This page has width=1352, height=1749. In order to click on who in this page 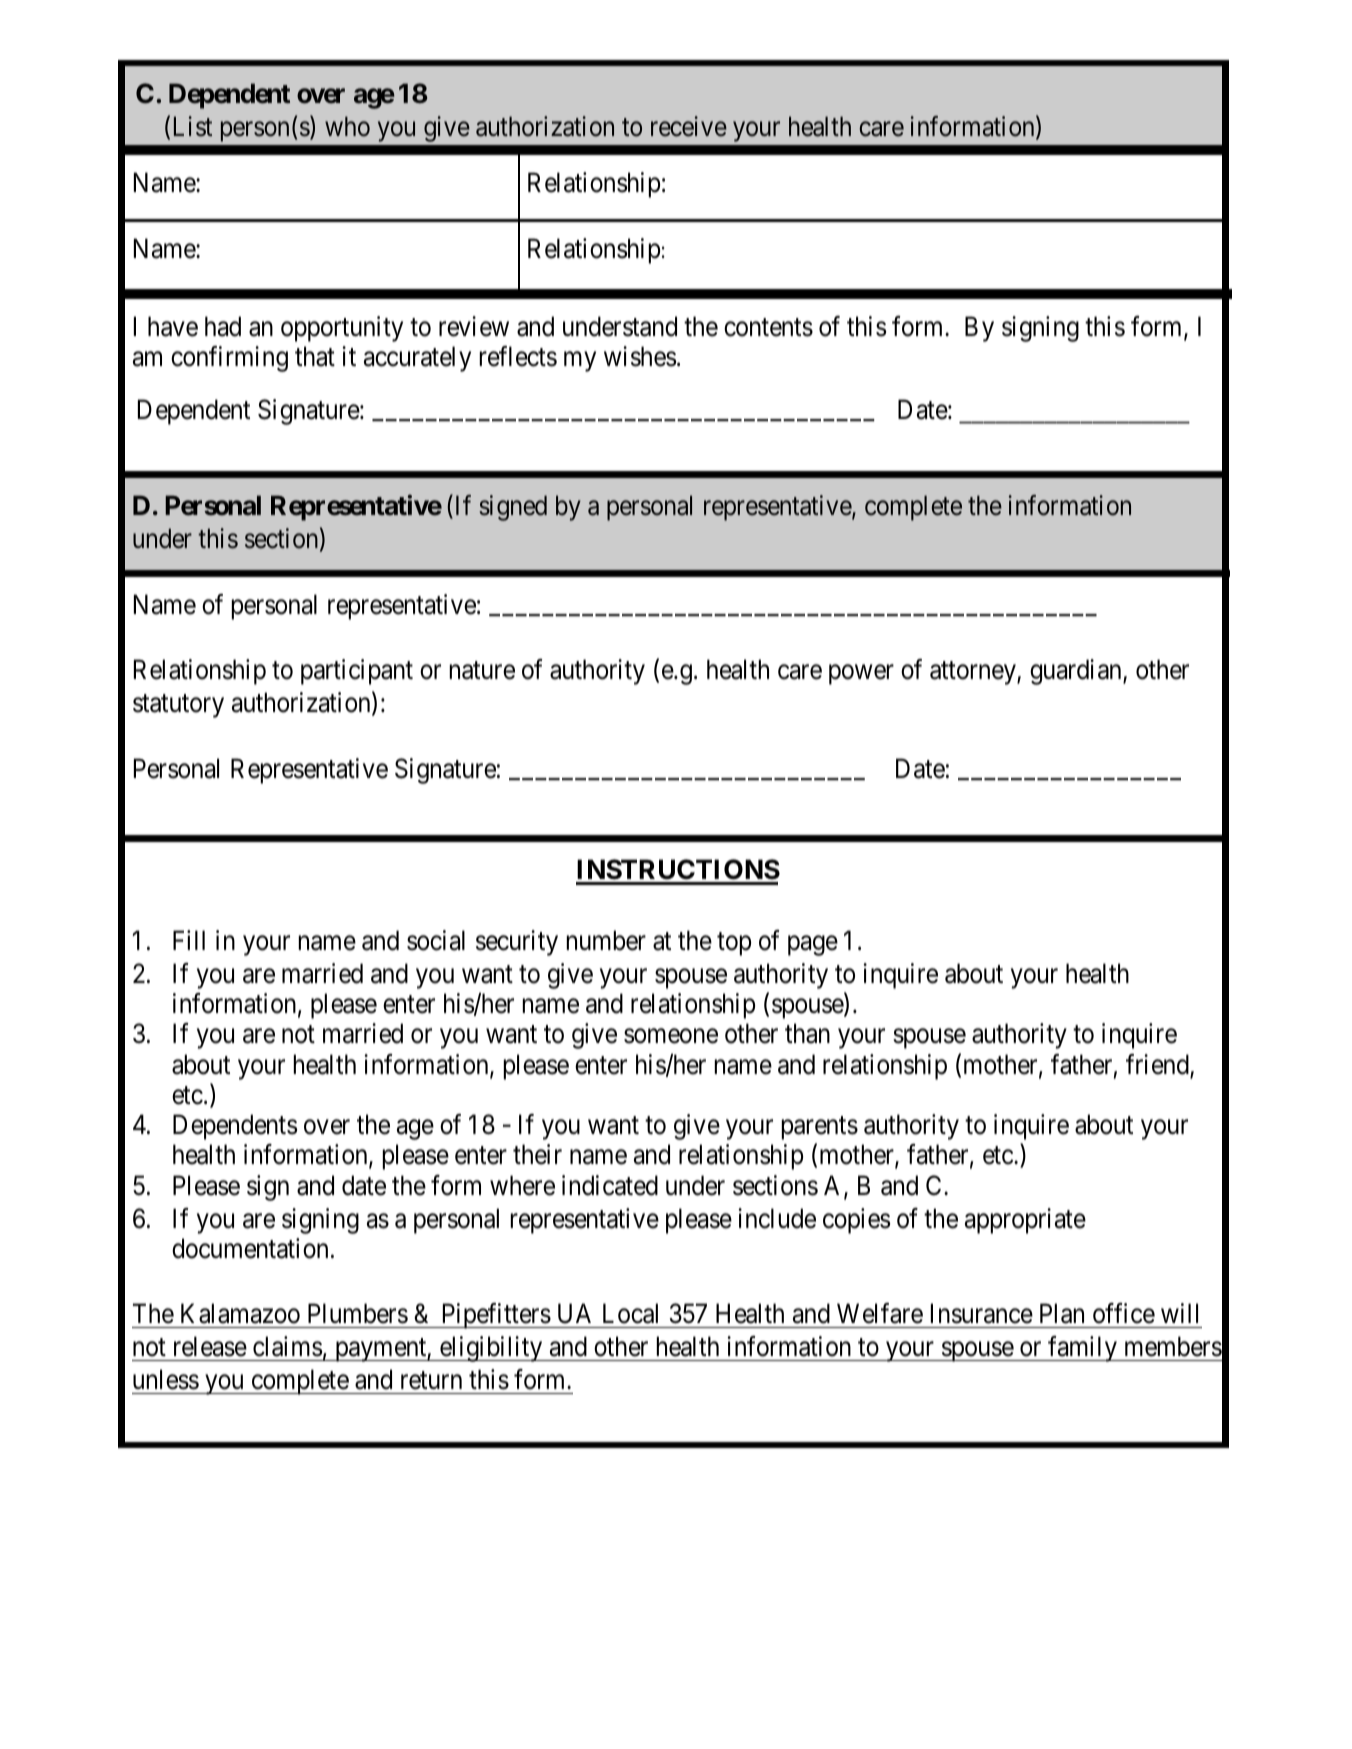, I will do `click(347, 126)`.
